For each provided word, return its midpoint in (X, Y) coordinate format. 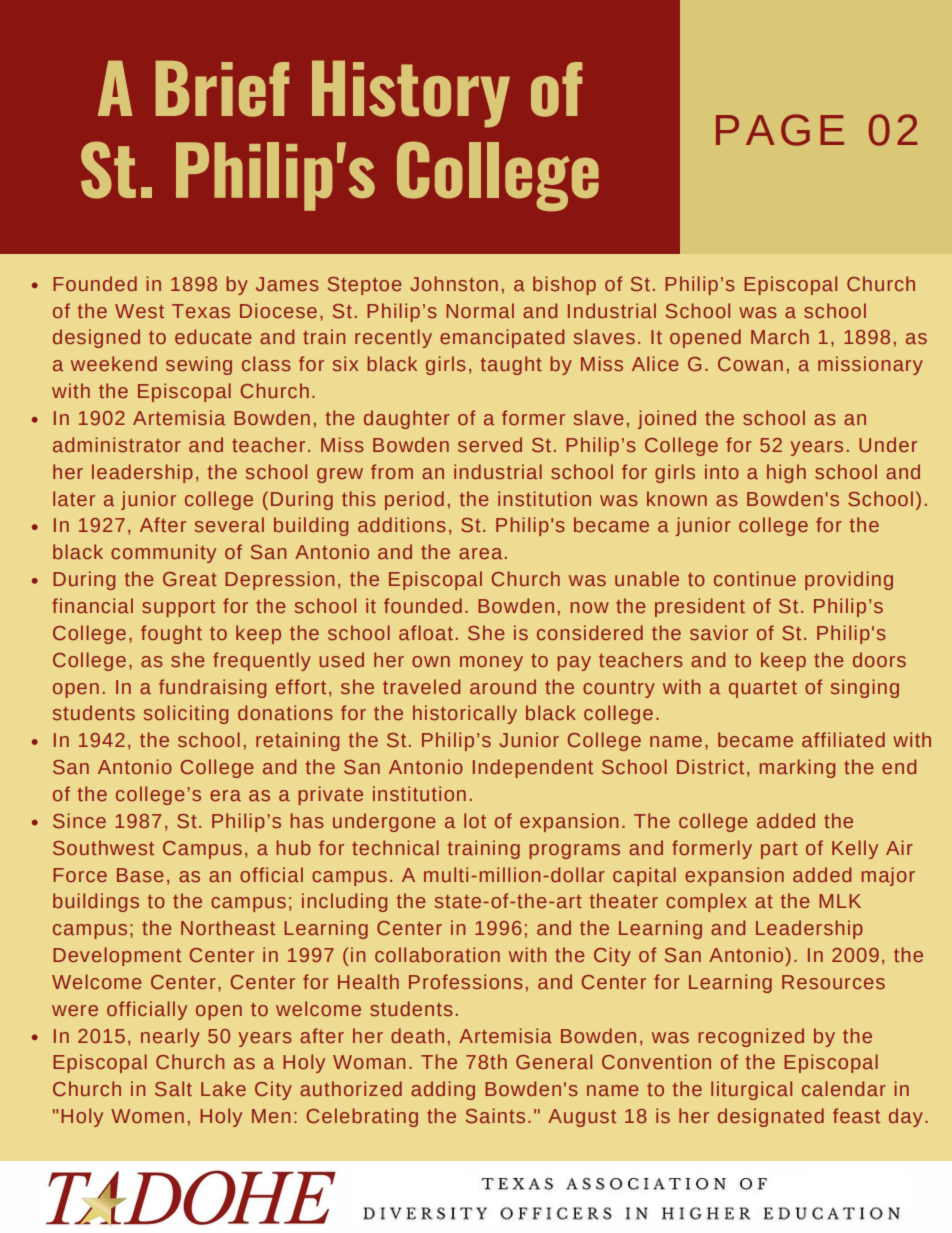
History (411, 94)
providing (849, 580)
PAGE (780, 130)
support (178, 608)
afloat (426, 632)
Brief (222, 88)
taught (511, 365)
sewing (199, 365)
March (780, 336)
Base (140, 875)
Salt (173, 1088)
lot (475, 820)
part (779, 850)
